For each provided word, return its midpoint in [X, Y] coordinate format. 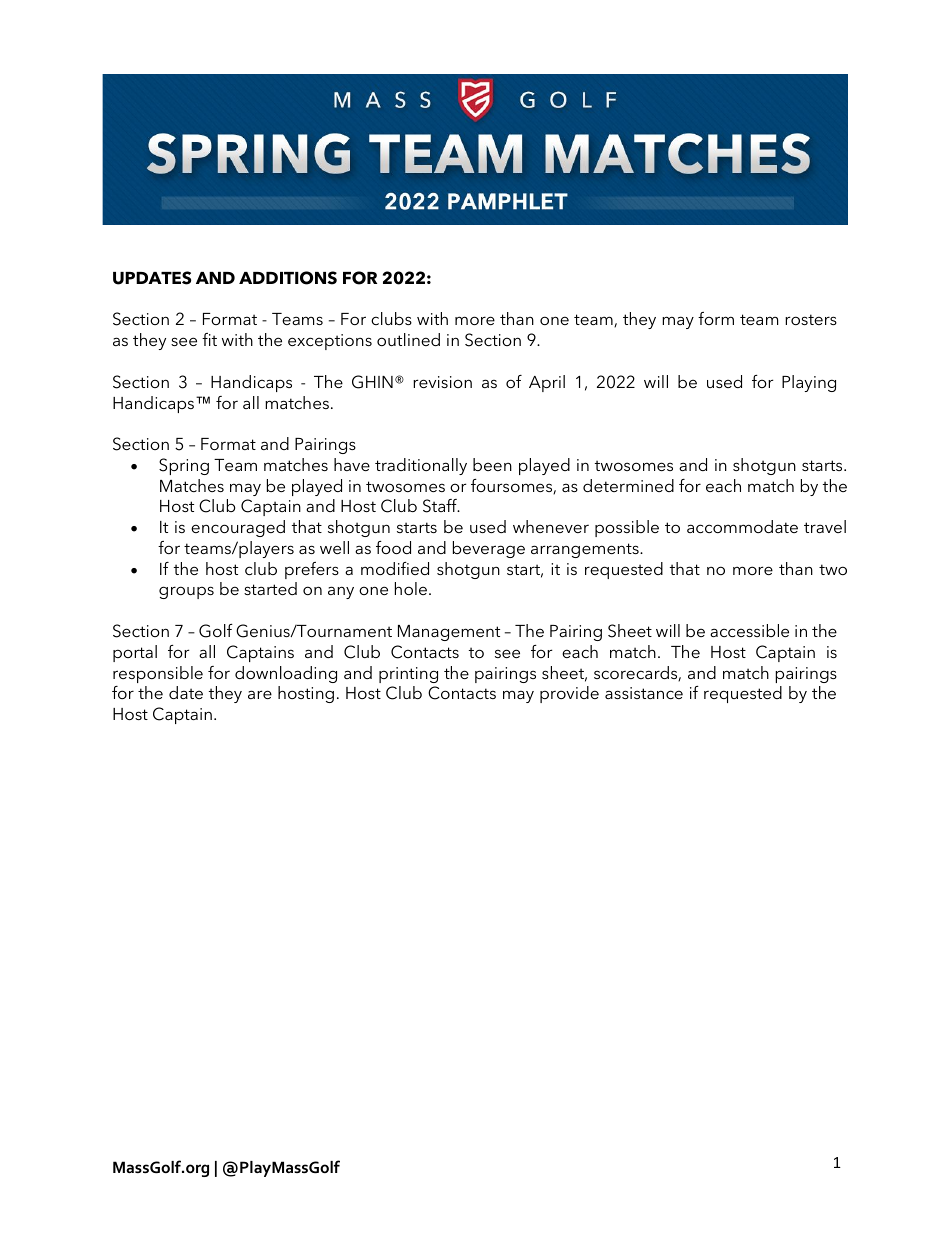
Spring [184, 466]
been [492, 464]
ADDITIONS [288, 278]
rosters [811, 319]
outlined [408, 339]
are [260, 694]
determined [628, 485]
